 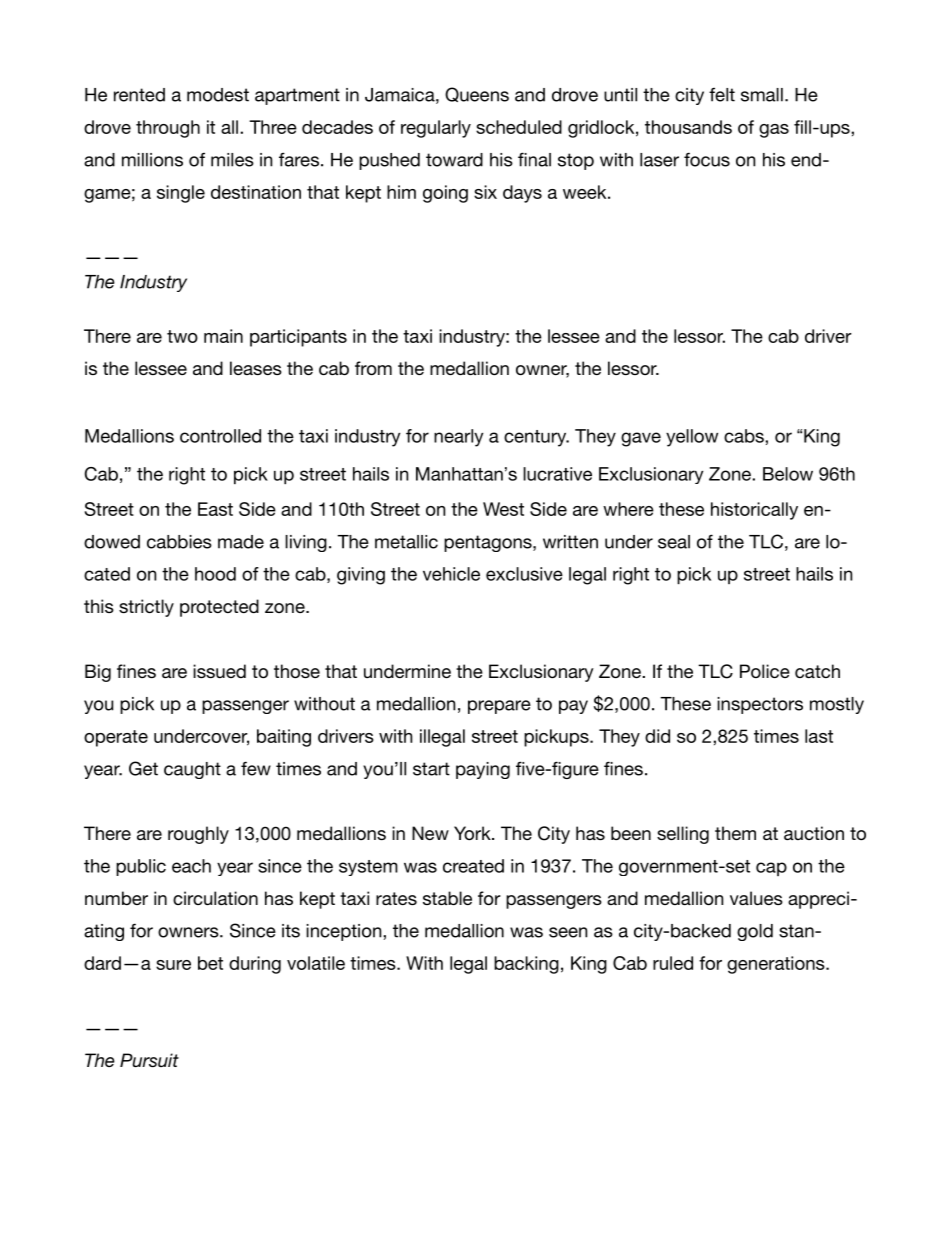 What do you see at coordinates (182, 336) in the screenshot?
I see `two` at bounding box center [182, 336].
